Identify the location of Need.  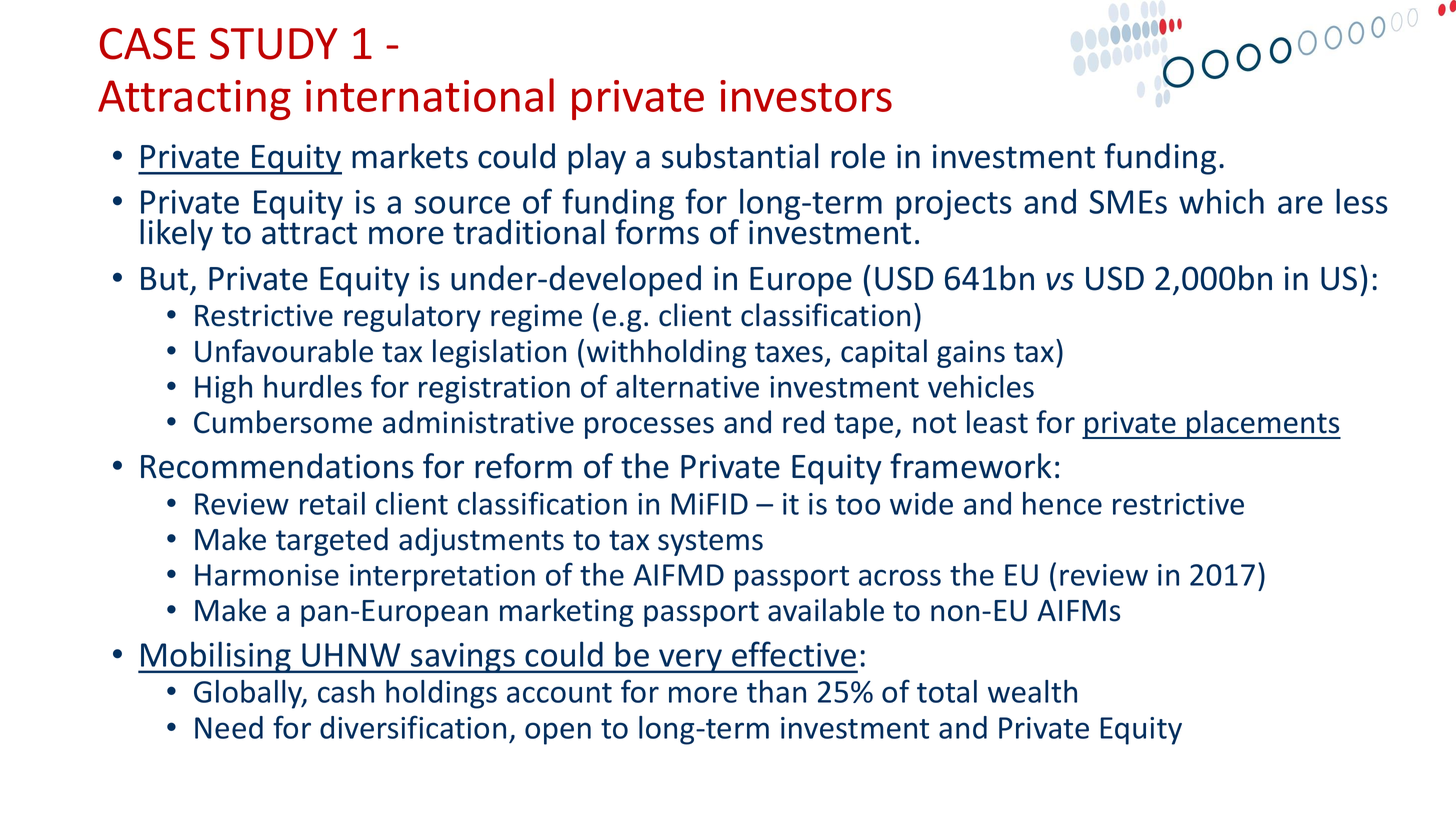
(229, 727).
